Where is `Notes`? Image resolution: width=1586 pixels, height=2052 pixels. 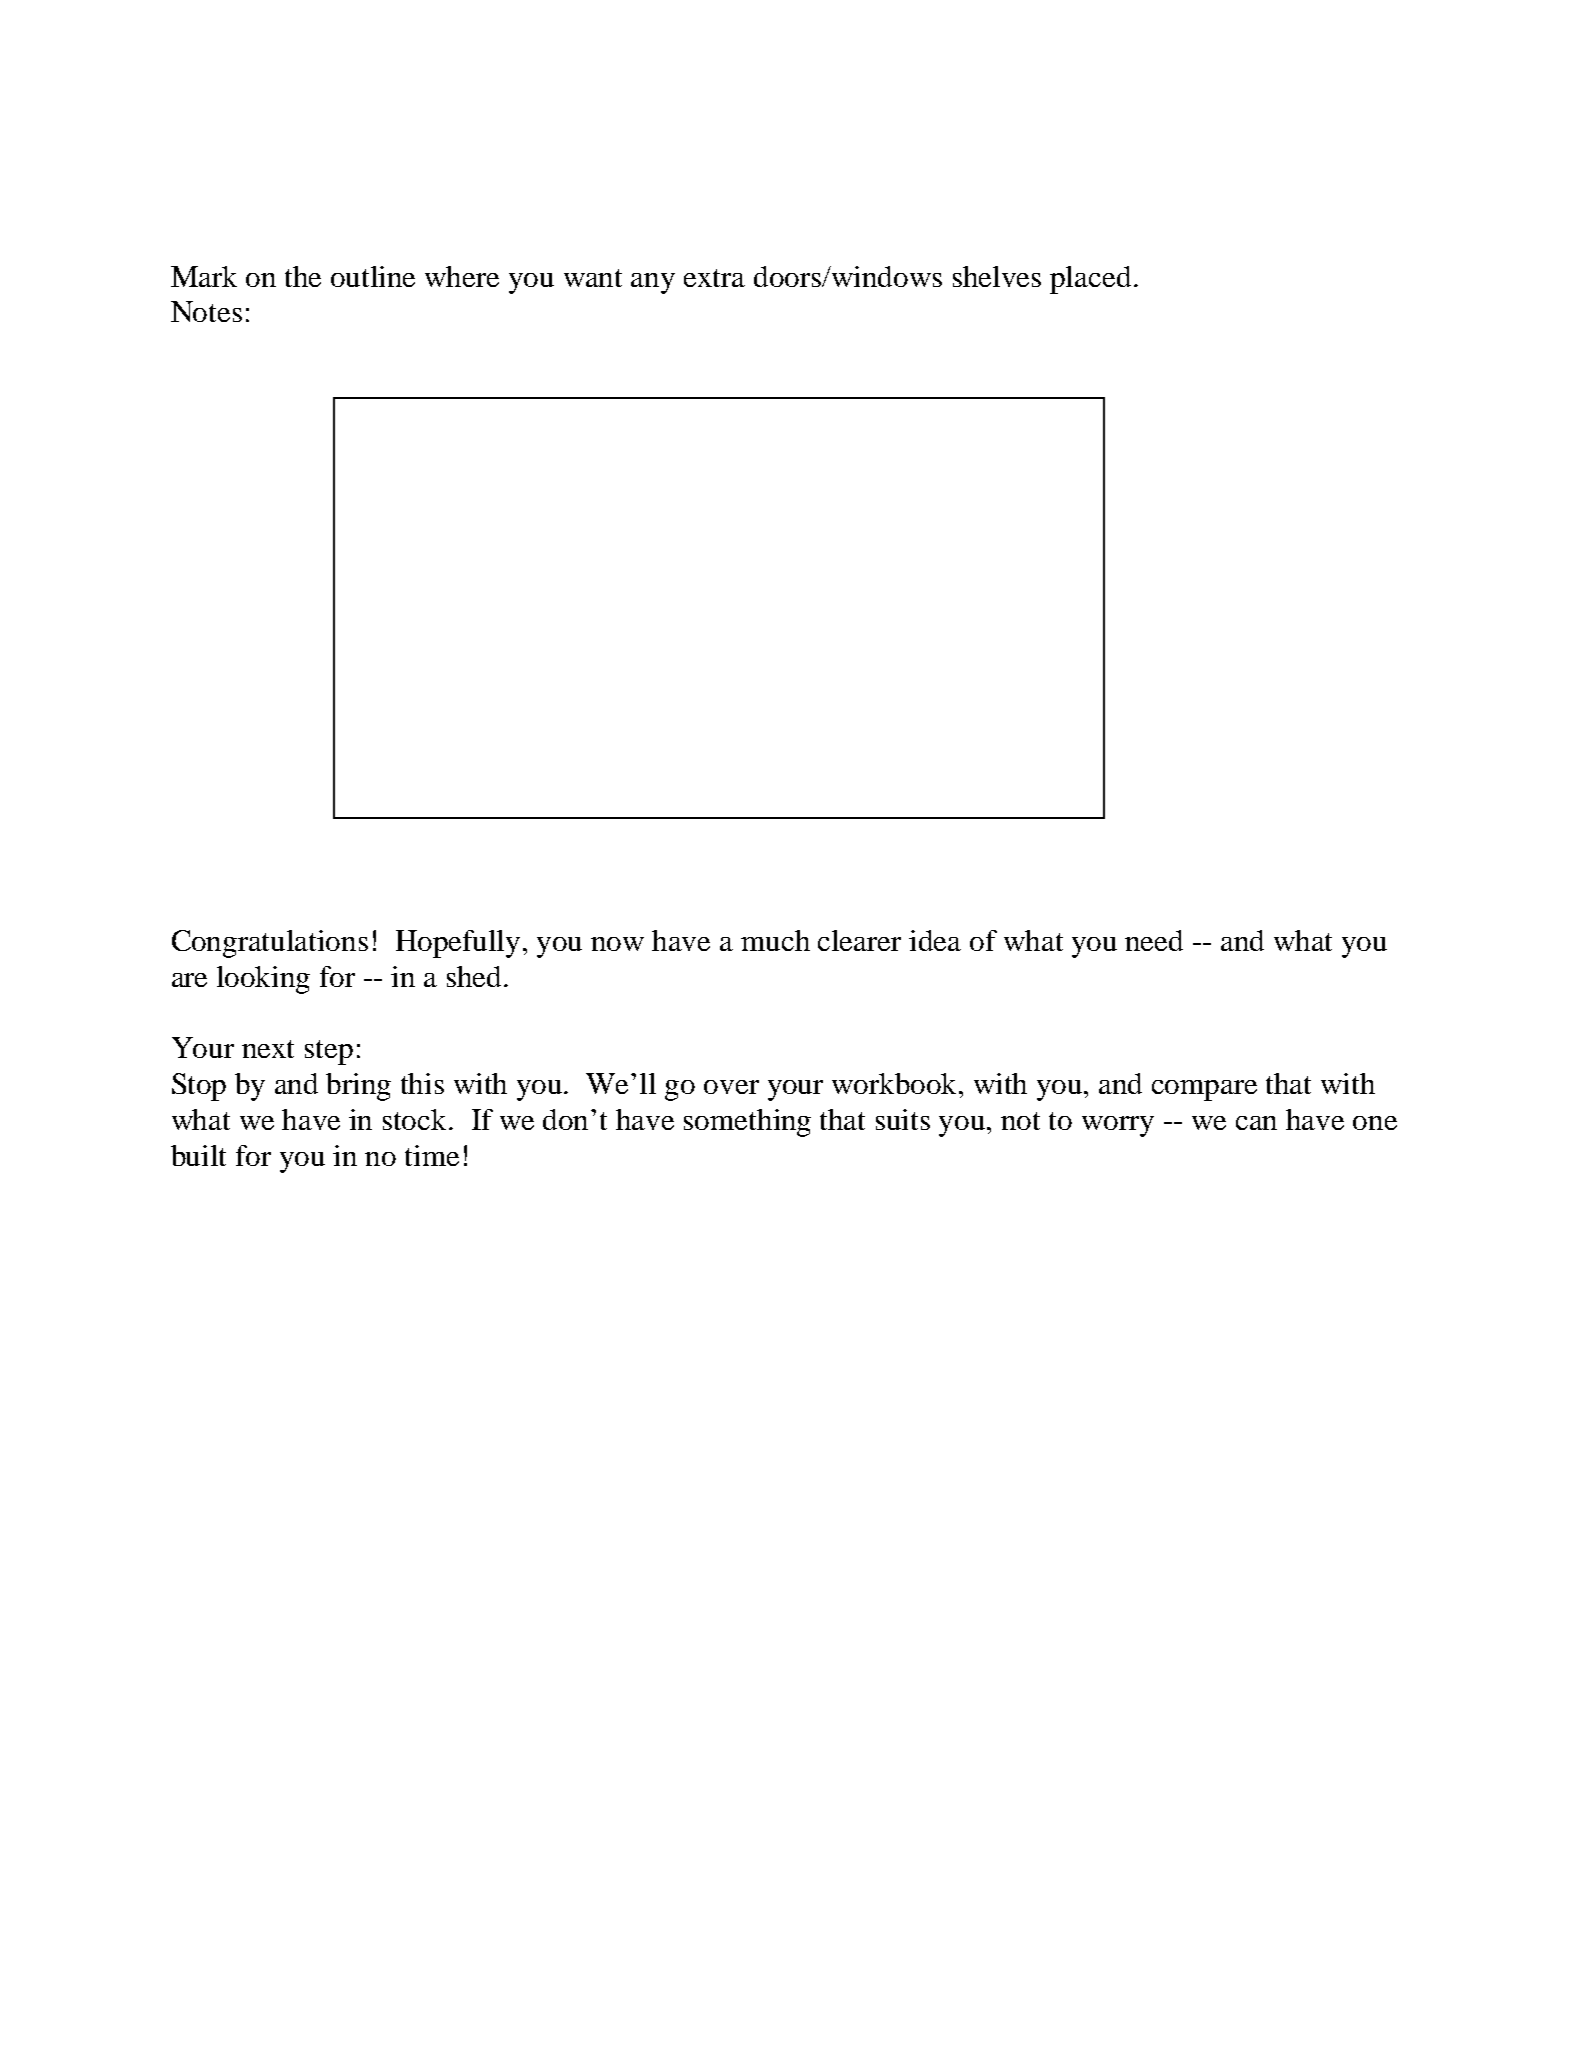 Notes is located at coordinates (206, 311).
